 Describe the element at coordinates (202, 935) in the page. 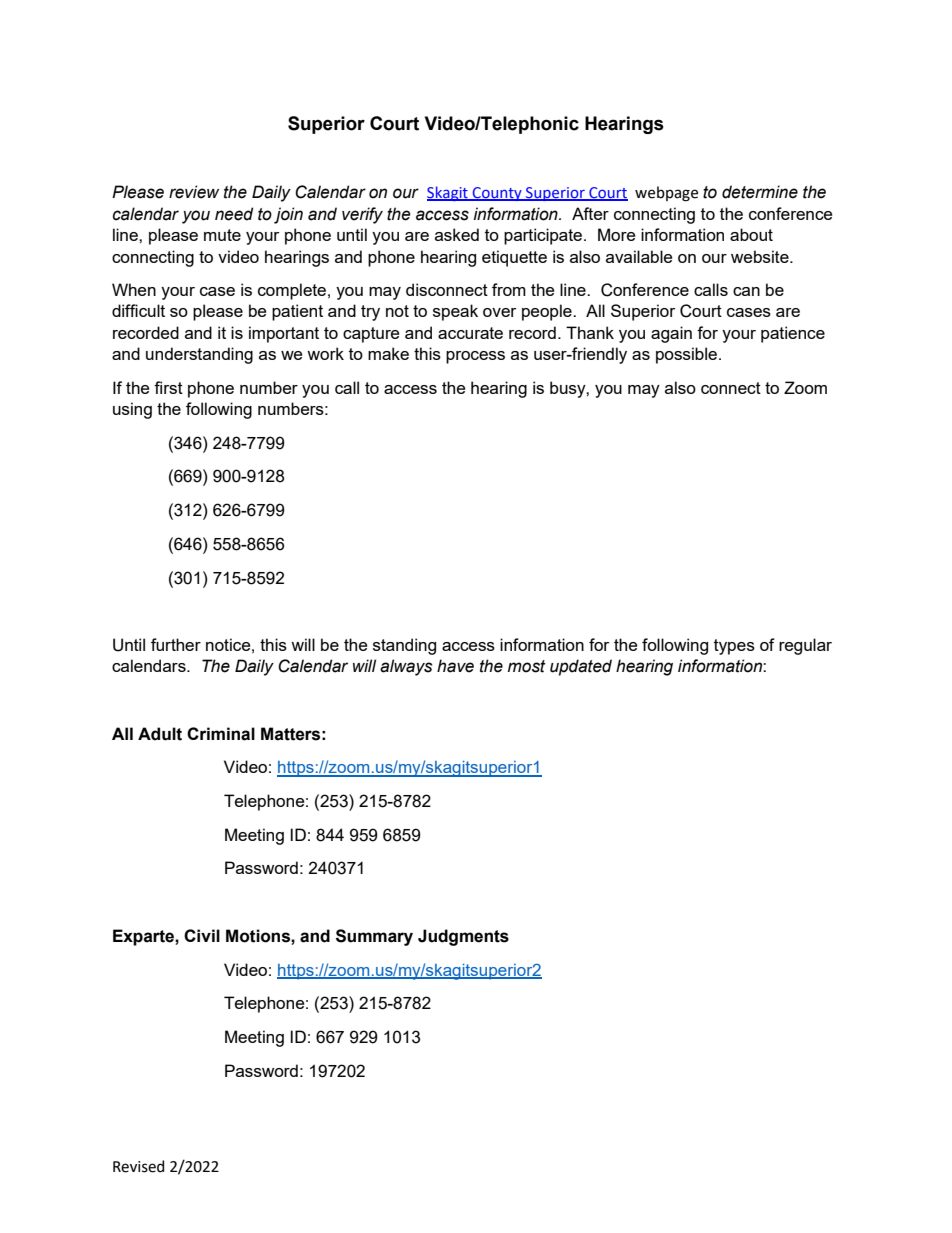

I see `Civil` at that location.
